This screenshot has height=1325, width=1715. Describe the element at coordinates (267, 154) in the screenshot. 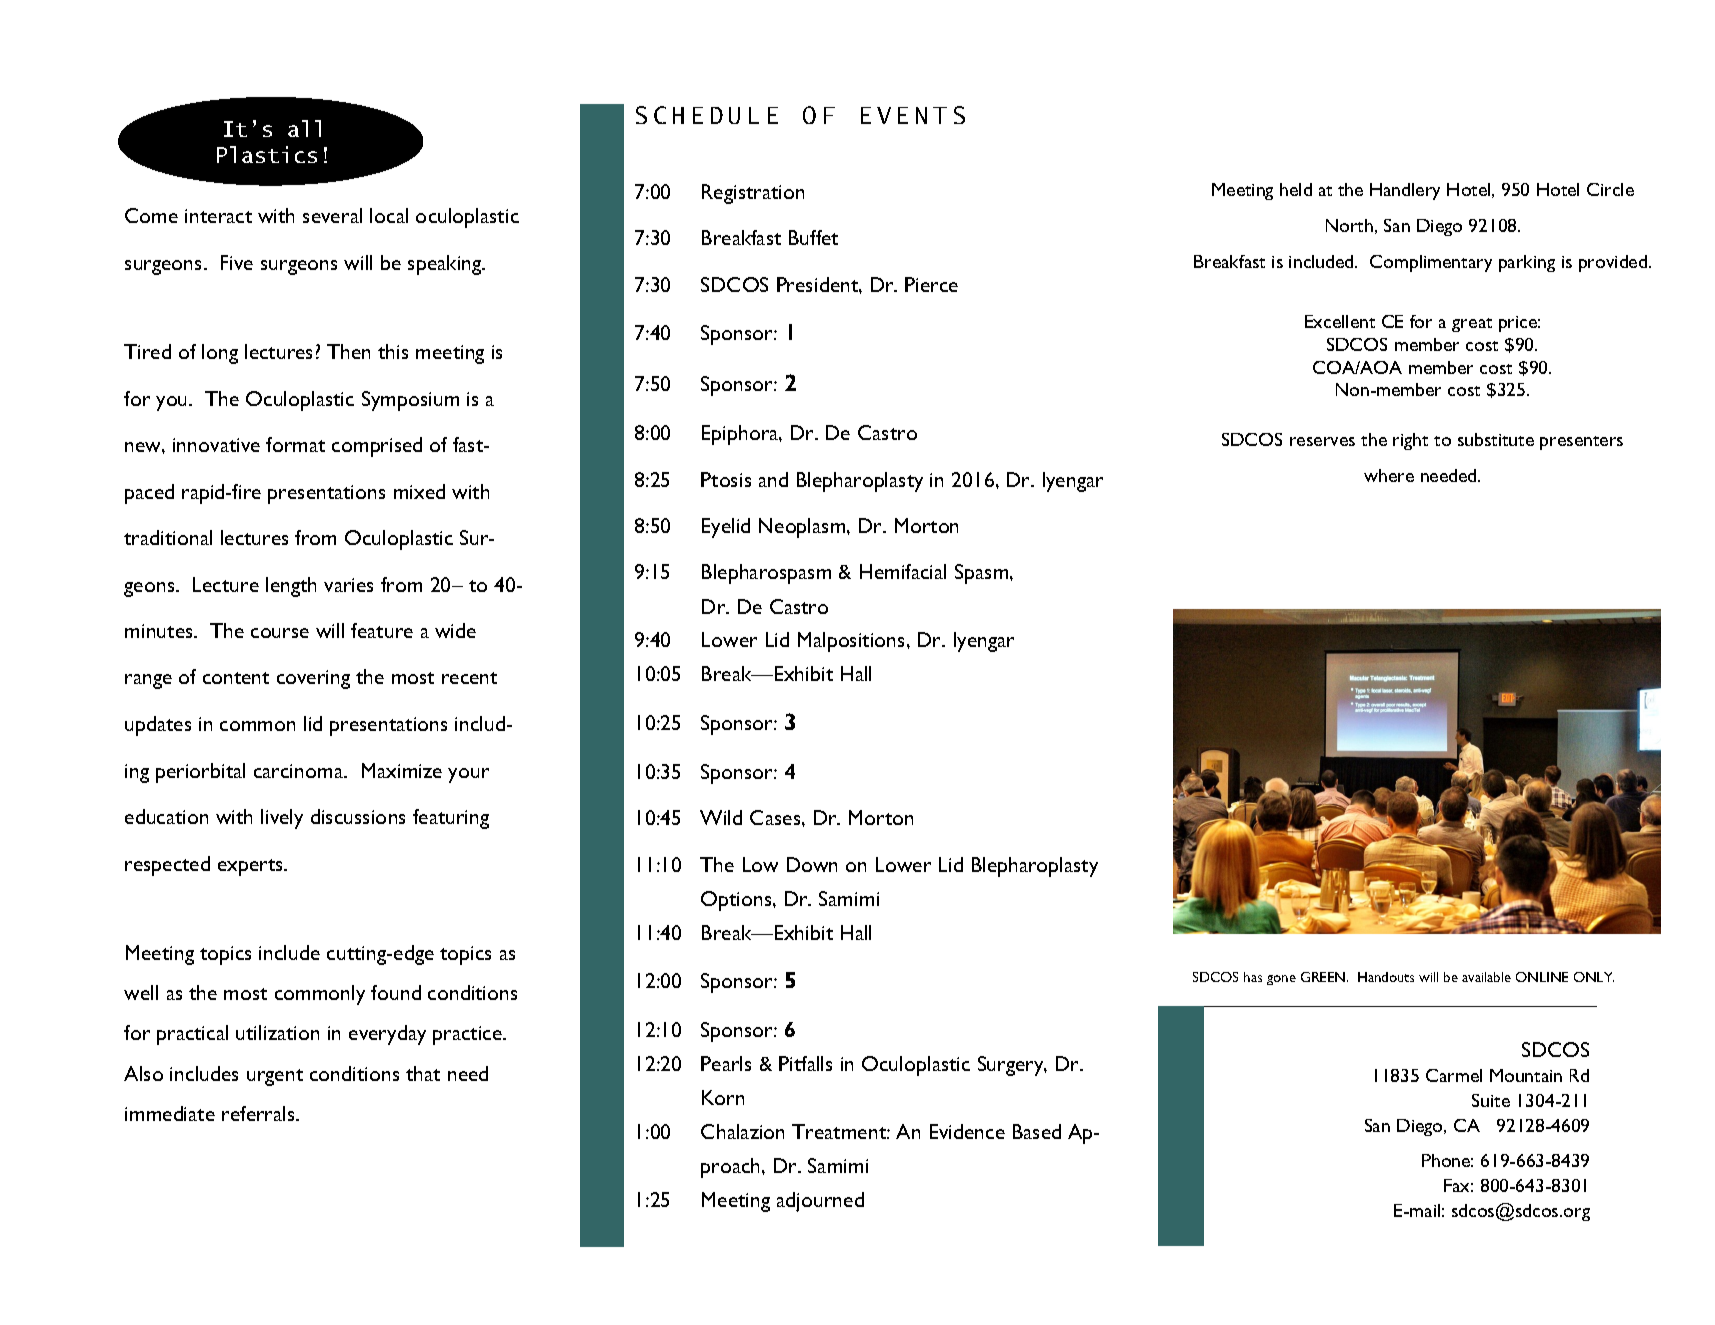

I see `Plastics` at that location.
